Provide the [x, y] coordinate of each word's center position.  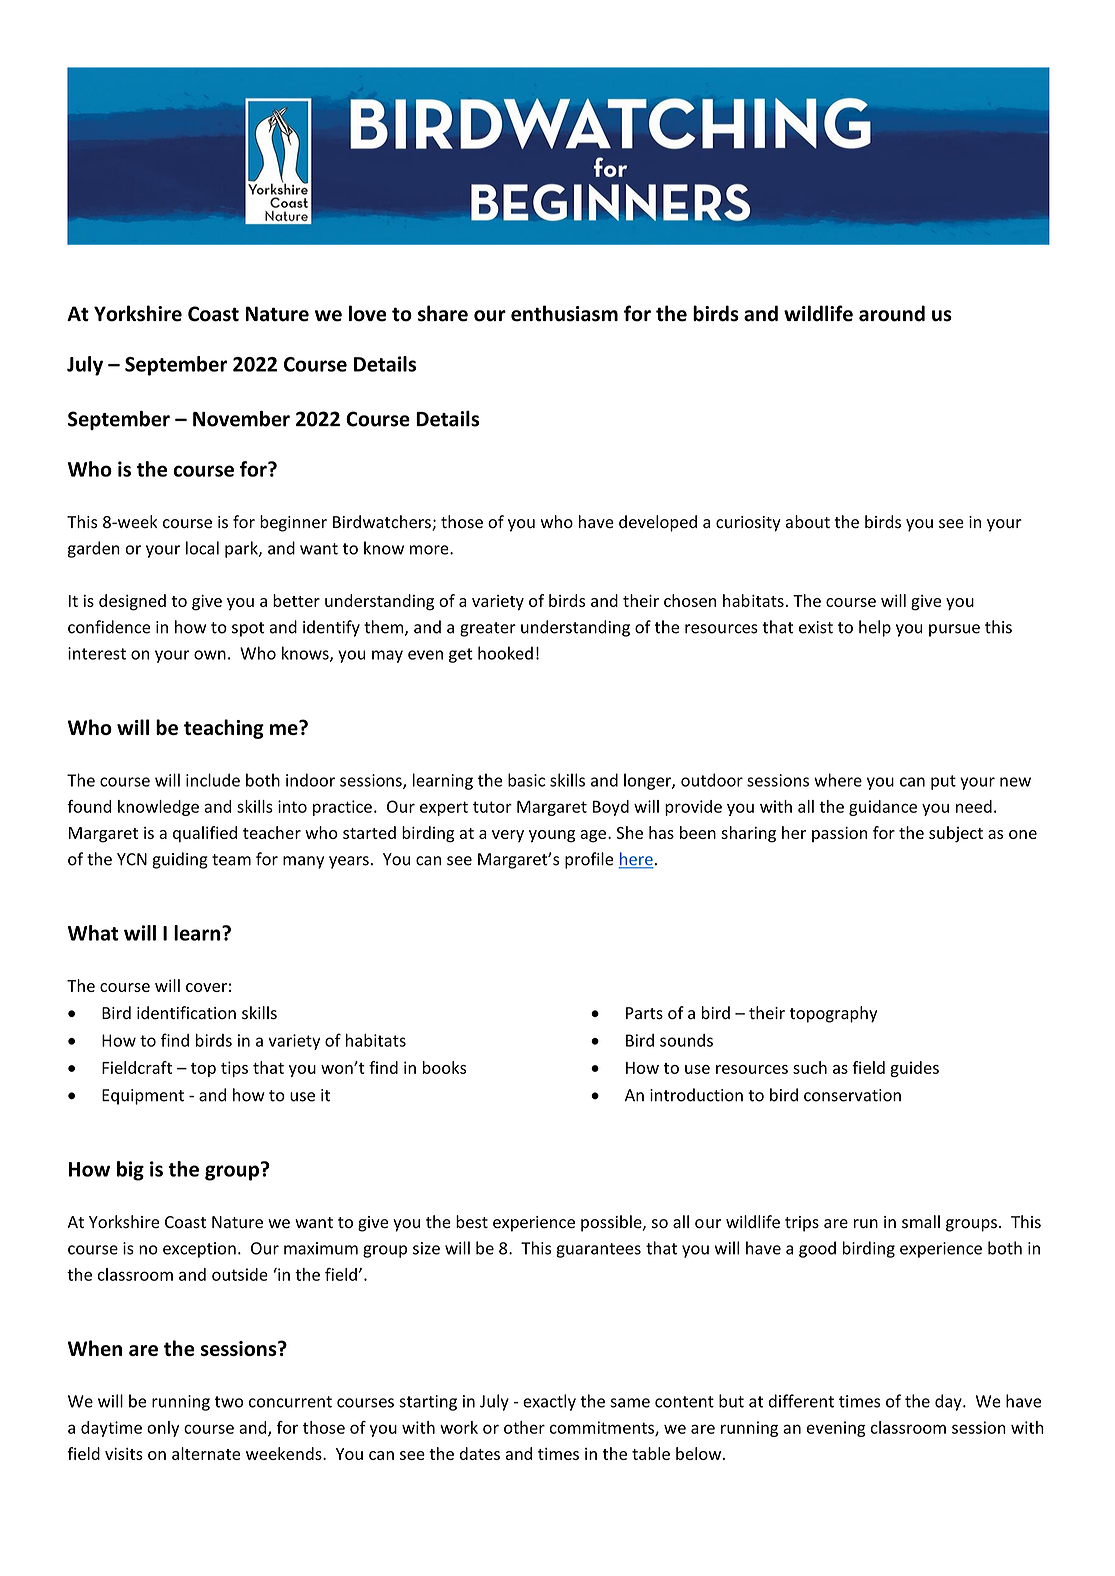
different [801, 1401]
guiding [180, 860]
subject [956, 834]
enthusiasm [564, 313]
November [241, 419]
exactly [549, 1402]
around [892, 313]
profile [589, 860]
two [229, 1402]
